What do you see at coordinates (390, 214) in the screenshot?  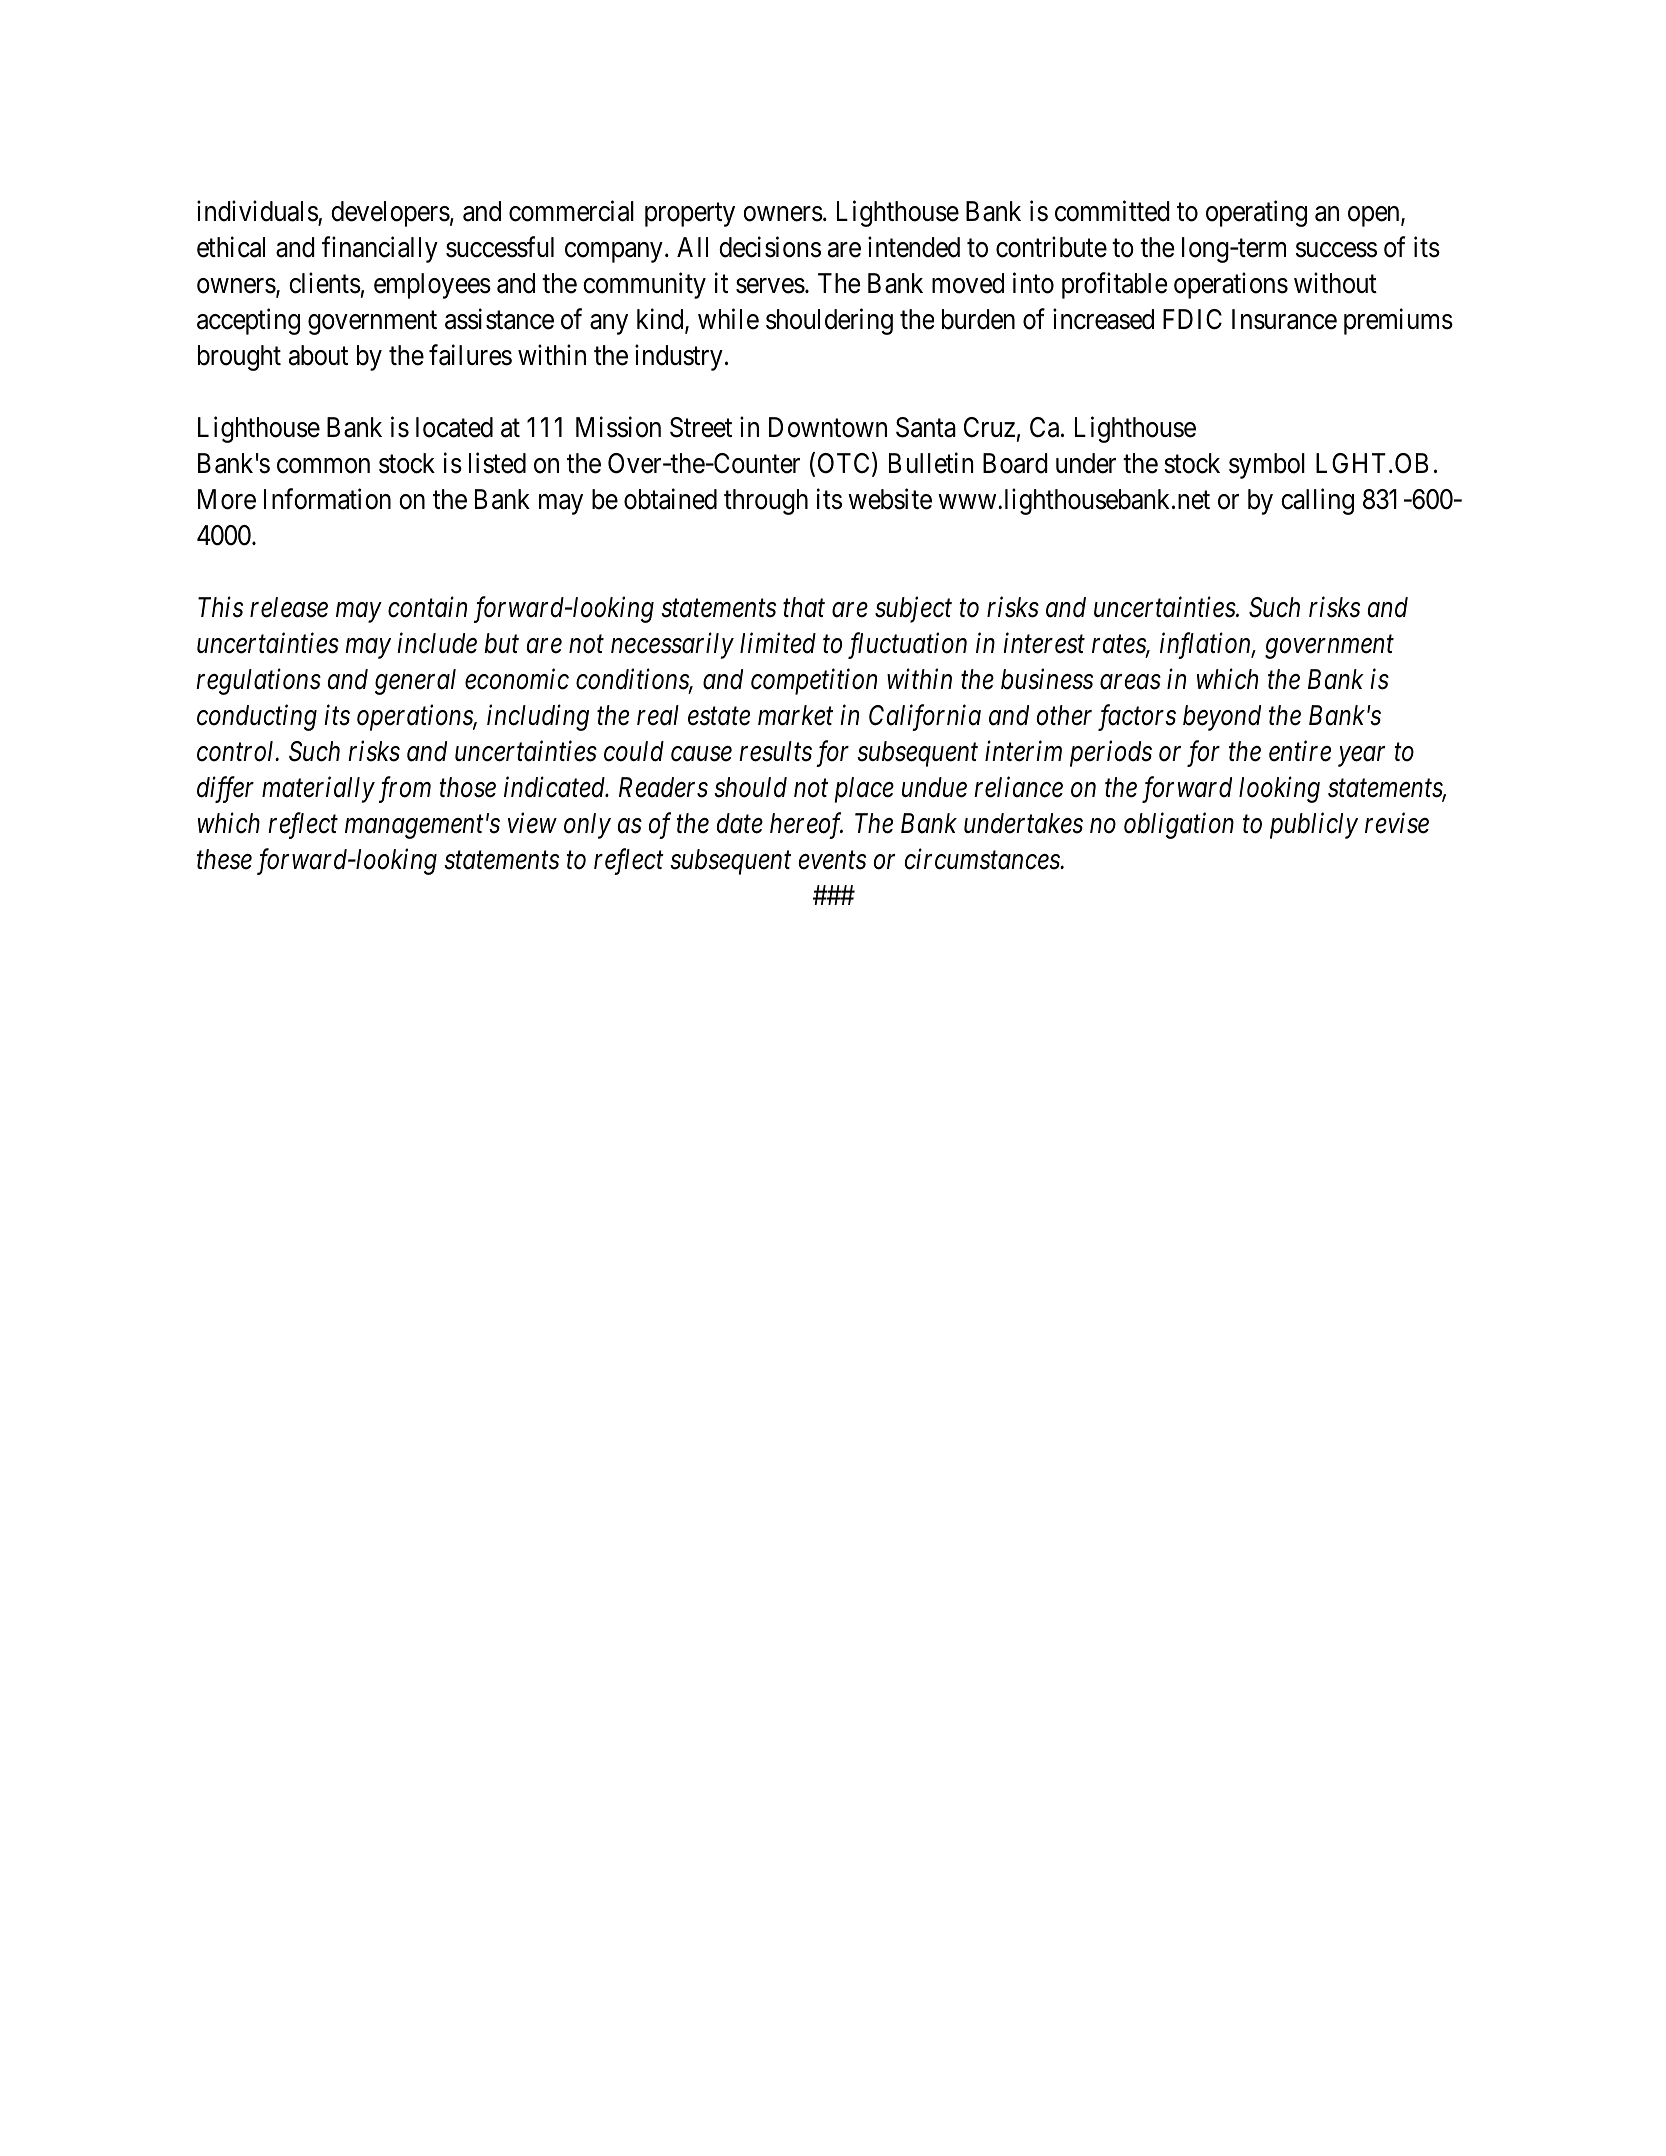 I see `developers` at bounding box center [390, 214].
